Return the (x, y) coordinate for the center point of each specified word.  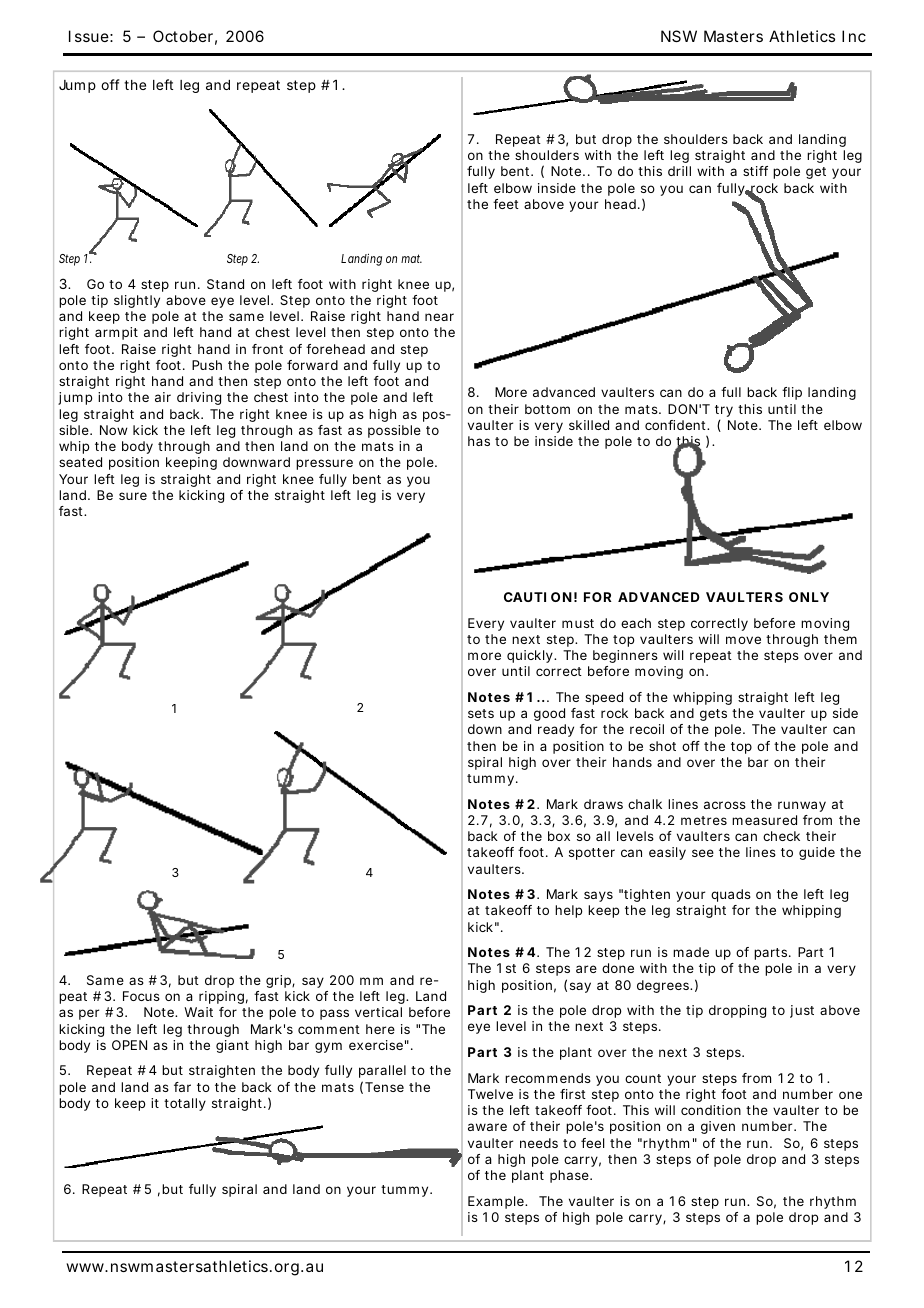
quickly (531, 656)
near (439, 317)
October (185, 37)
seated (80, 462)
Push (207, 365)
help (569, 911)
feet (506, 204)
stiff (755, 171)
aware (487, 1127)
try (724, 412)
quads (731, 895)
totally (185, 1104)
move (743, 640)
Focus (141, 996)
